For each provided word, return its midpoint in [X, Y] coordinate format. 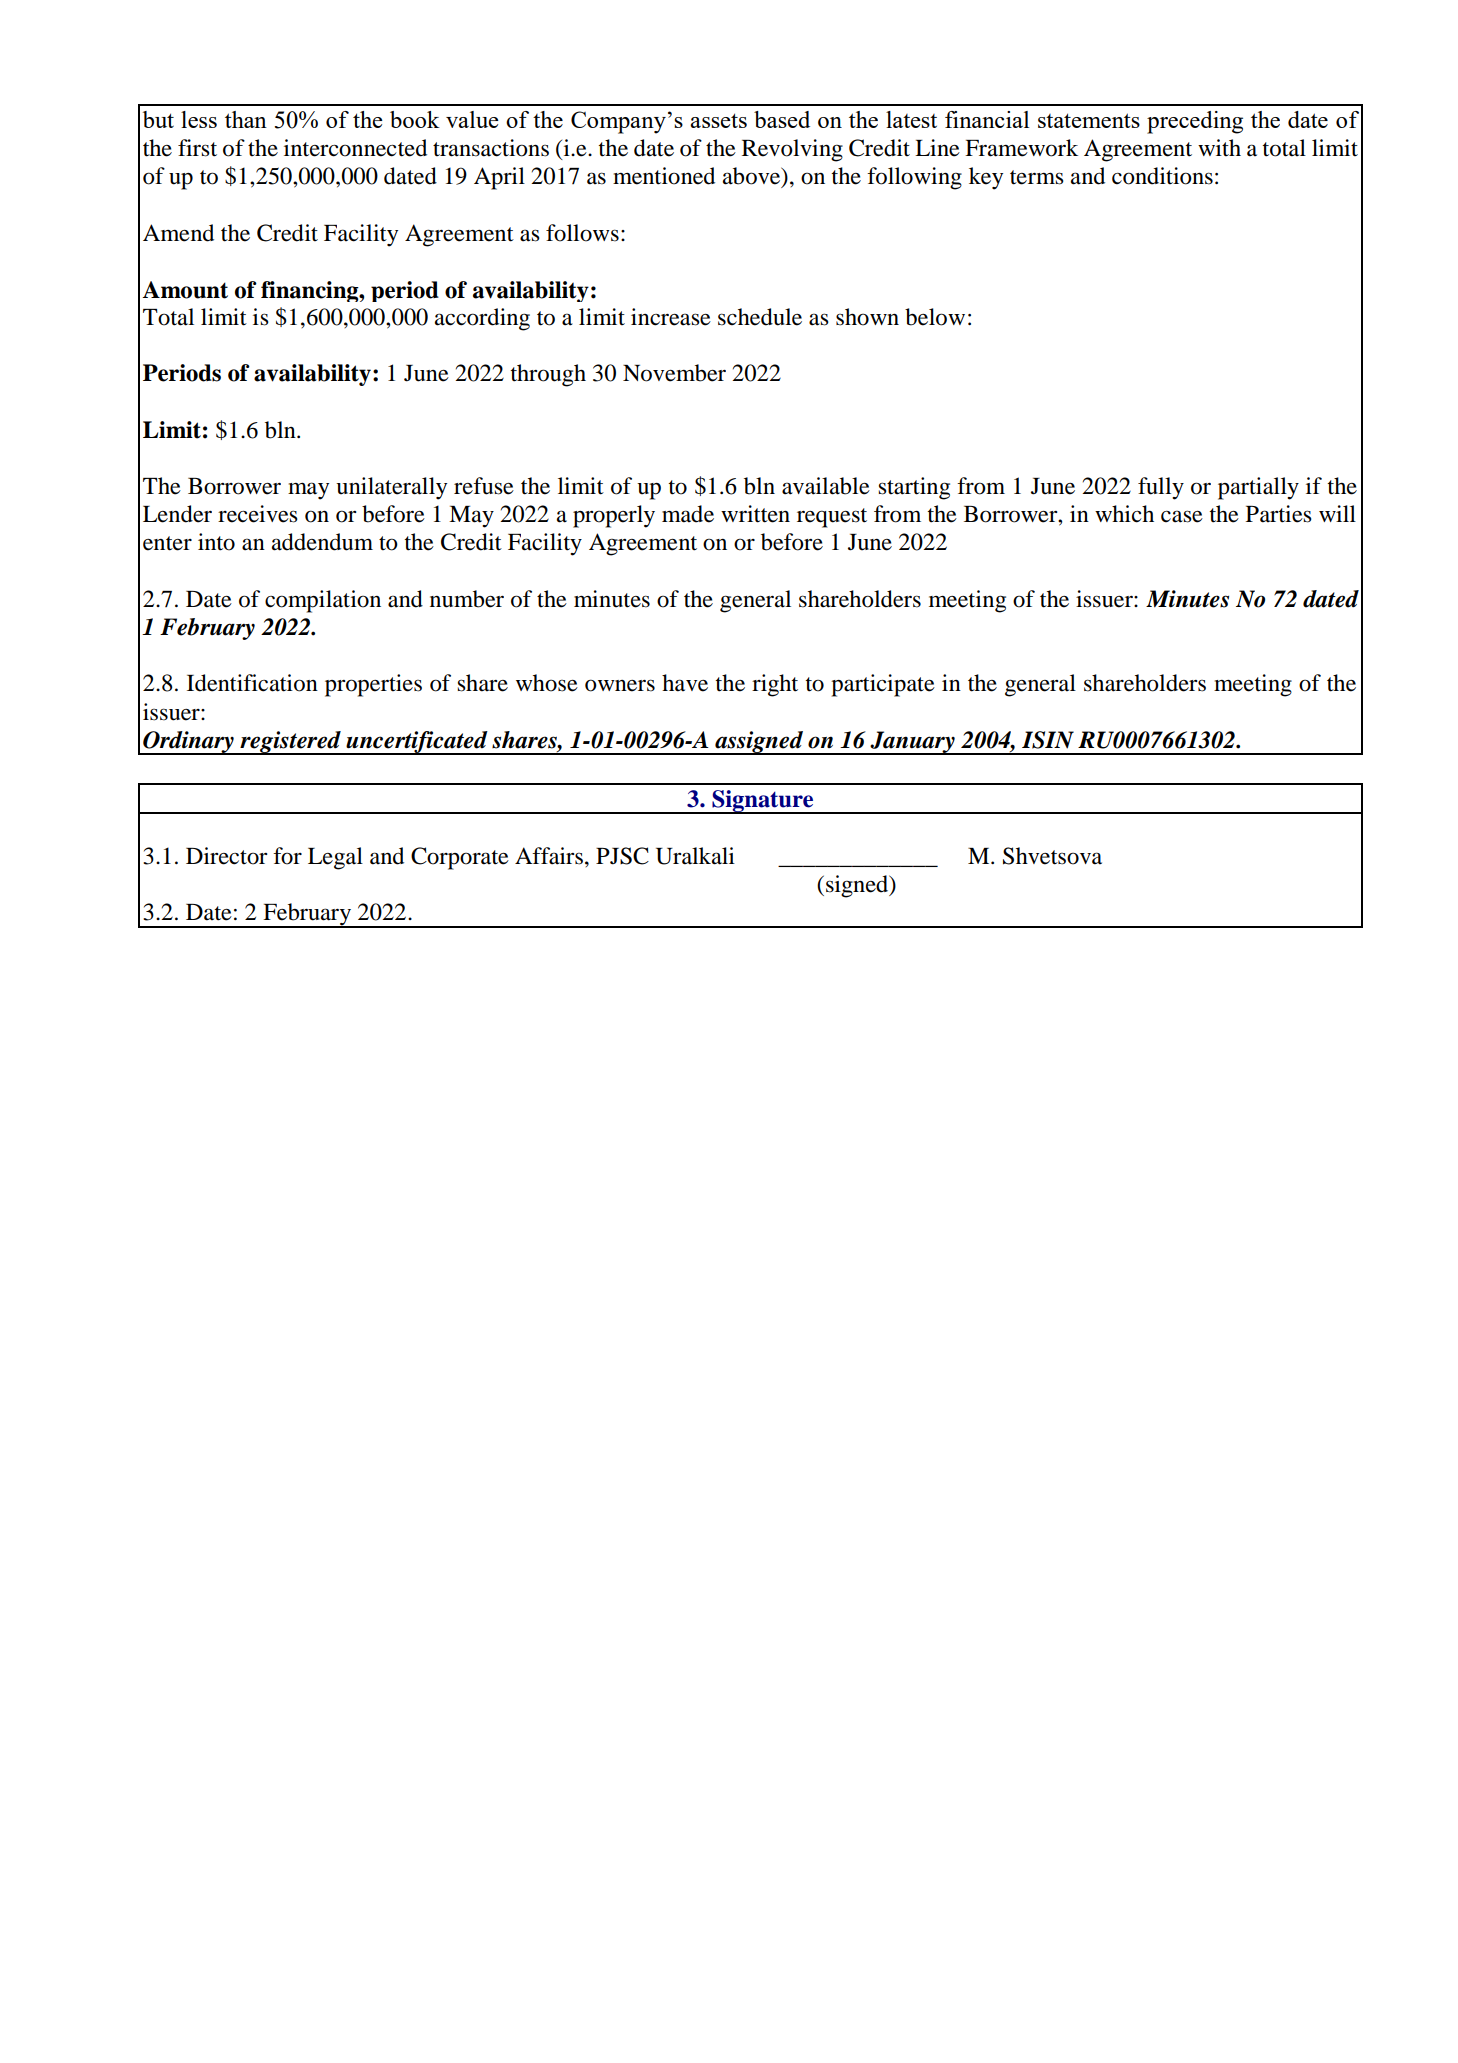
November [674, 373]
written [755, 514]
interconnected [355, 148]
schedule [760, 317]
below [935, 317]
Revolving [792, 150]
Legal [335, 858]
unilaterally [391, 488]
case [1182, 516]
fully [1161, 488]
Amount [185, 290]
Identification [252, 683]
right [775, 685]
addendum [322, 542]
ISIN [1048, 740]
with [1219, 147]
